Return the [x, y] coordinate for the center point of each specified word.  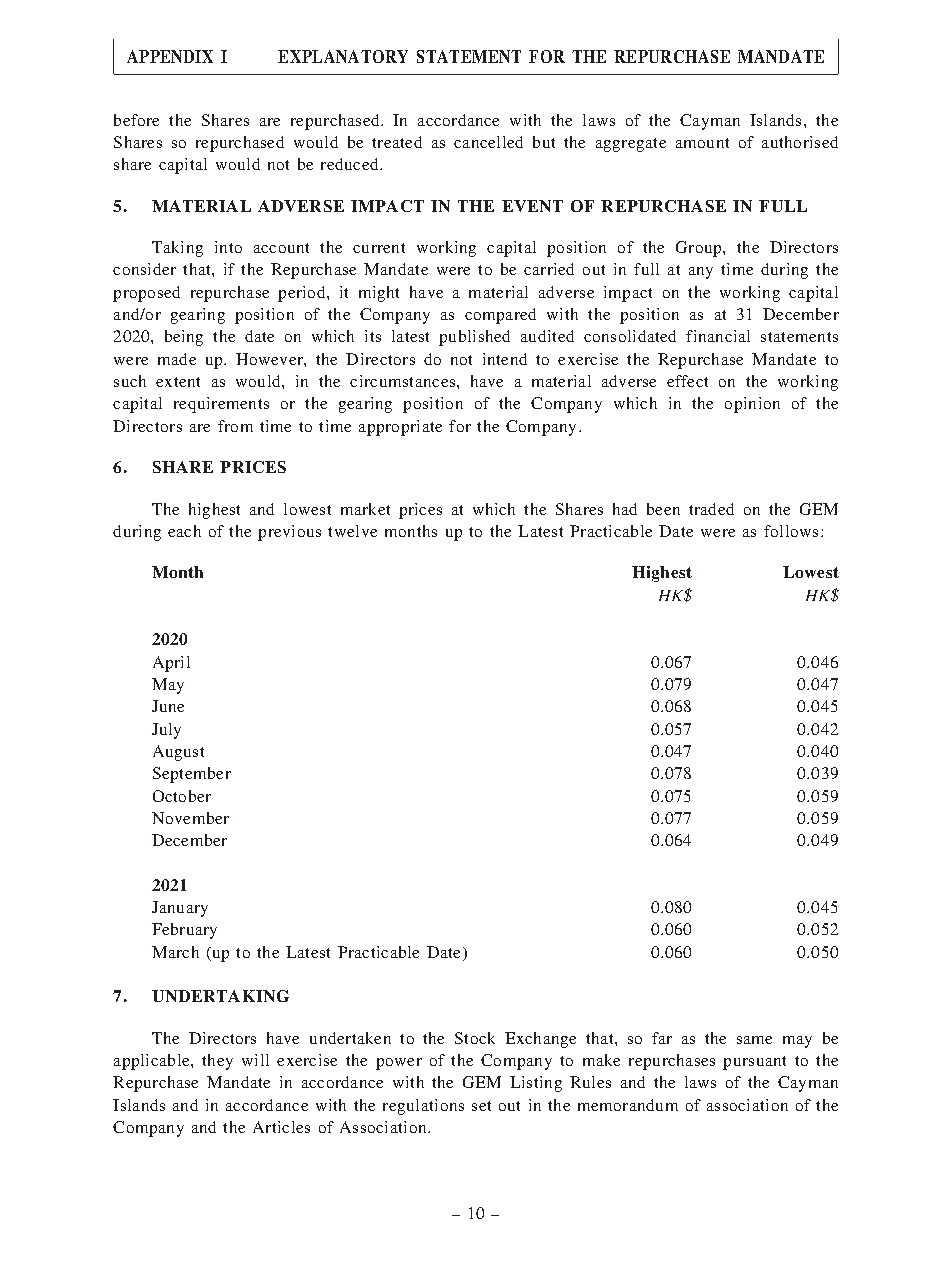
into [228, 247]
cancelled [488, 142]
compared [500, 316]
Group [700, 249]
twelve [352, 531]
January [180, 909]
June [168, 706]
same [754, 1040]
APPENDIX [170, 56]
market [365, 509]
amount [702, 143]
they [217, 1062]
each [184, 531]
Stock [475, 1038]
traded [711, 509]
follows [791, 531]
